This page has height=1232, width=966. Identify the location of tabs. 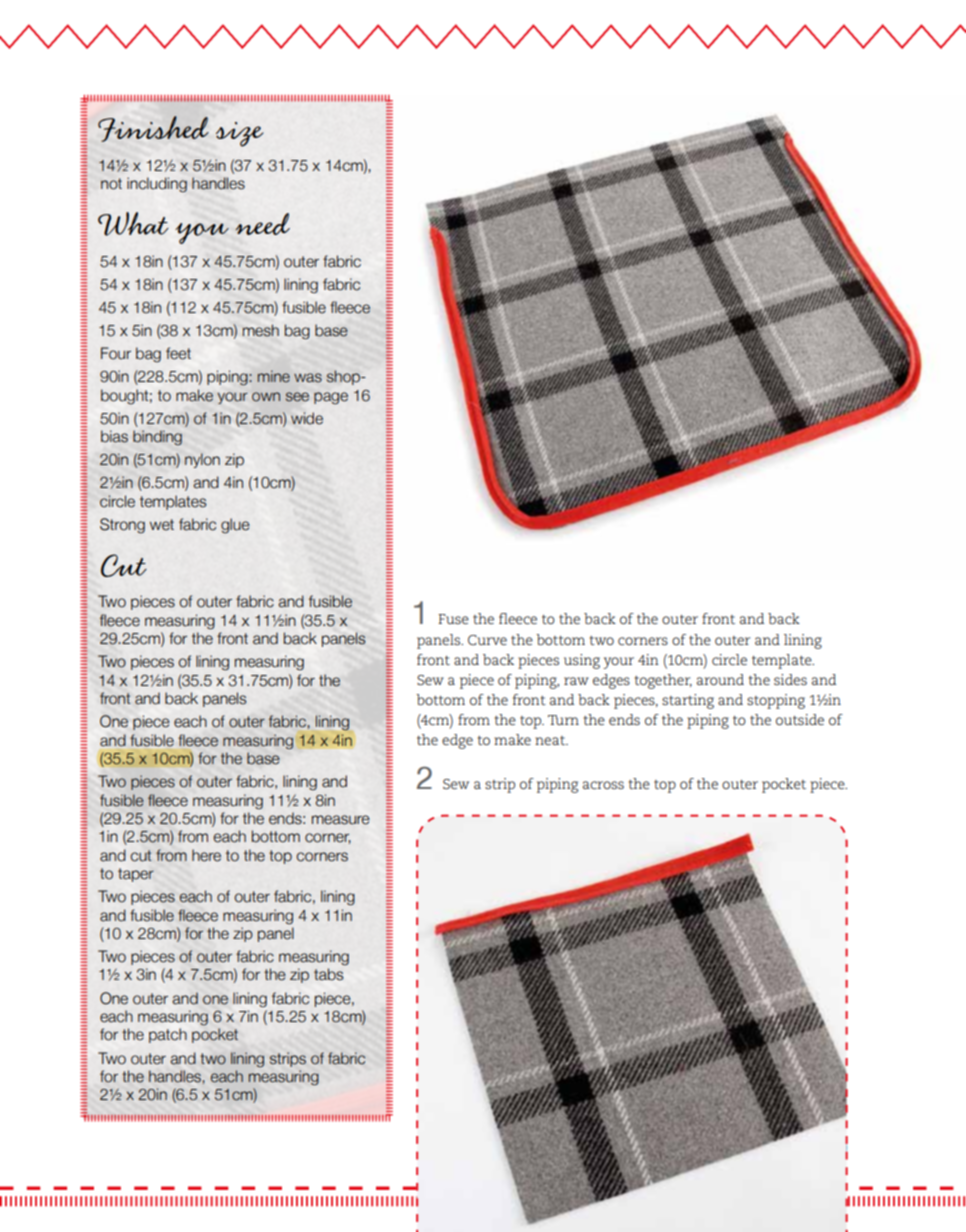
(328, 974).
